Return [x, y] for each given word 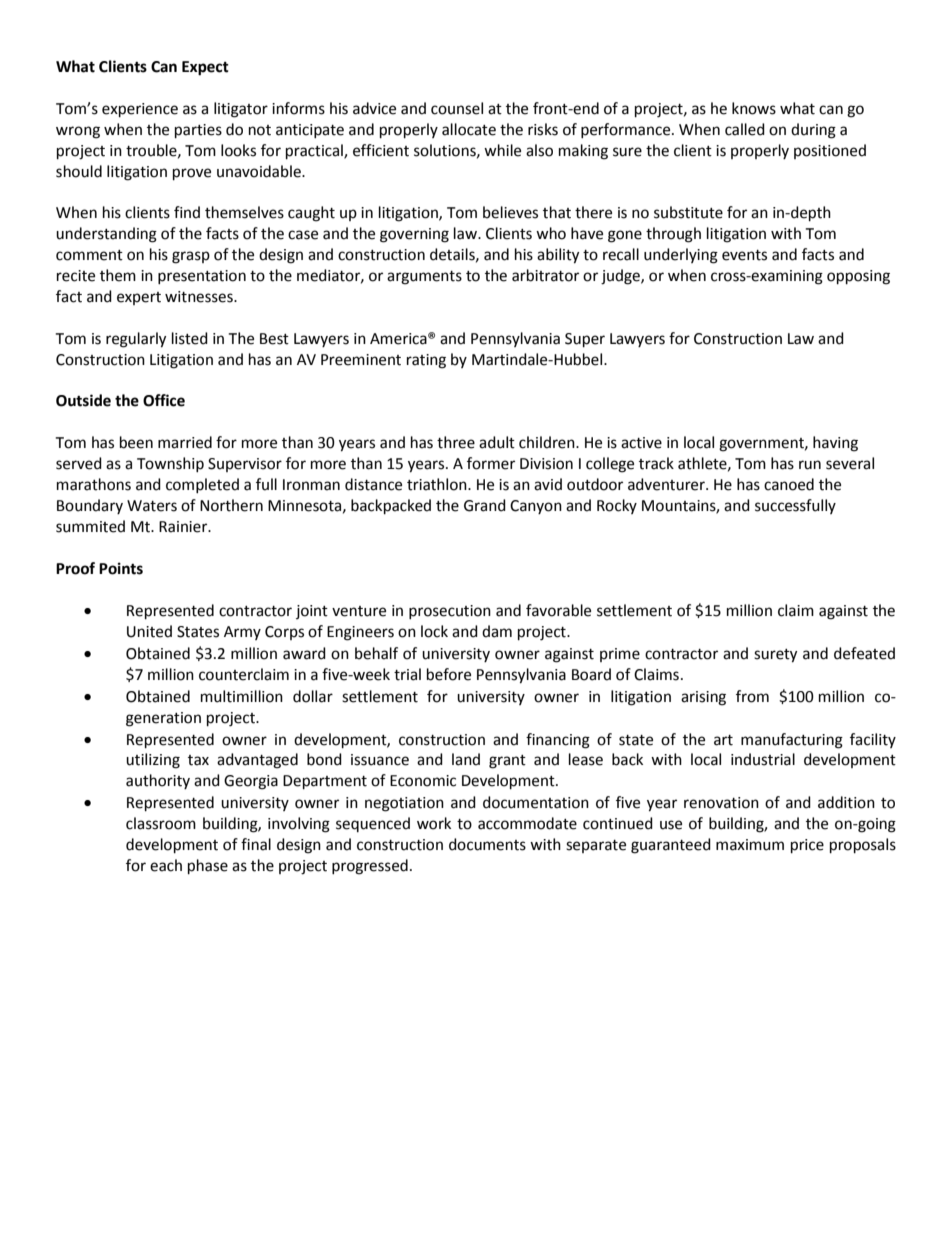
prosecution [450, 612]
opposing [858, 277]
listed [190, 338]
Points [121, 568]
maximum [750, 845]
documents [487, 844]
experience [140, 110]
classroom [161, 823]
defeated [864, 653]
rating [426, 361]
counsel [457, 108]
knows [754, 108]
